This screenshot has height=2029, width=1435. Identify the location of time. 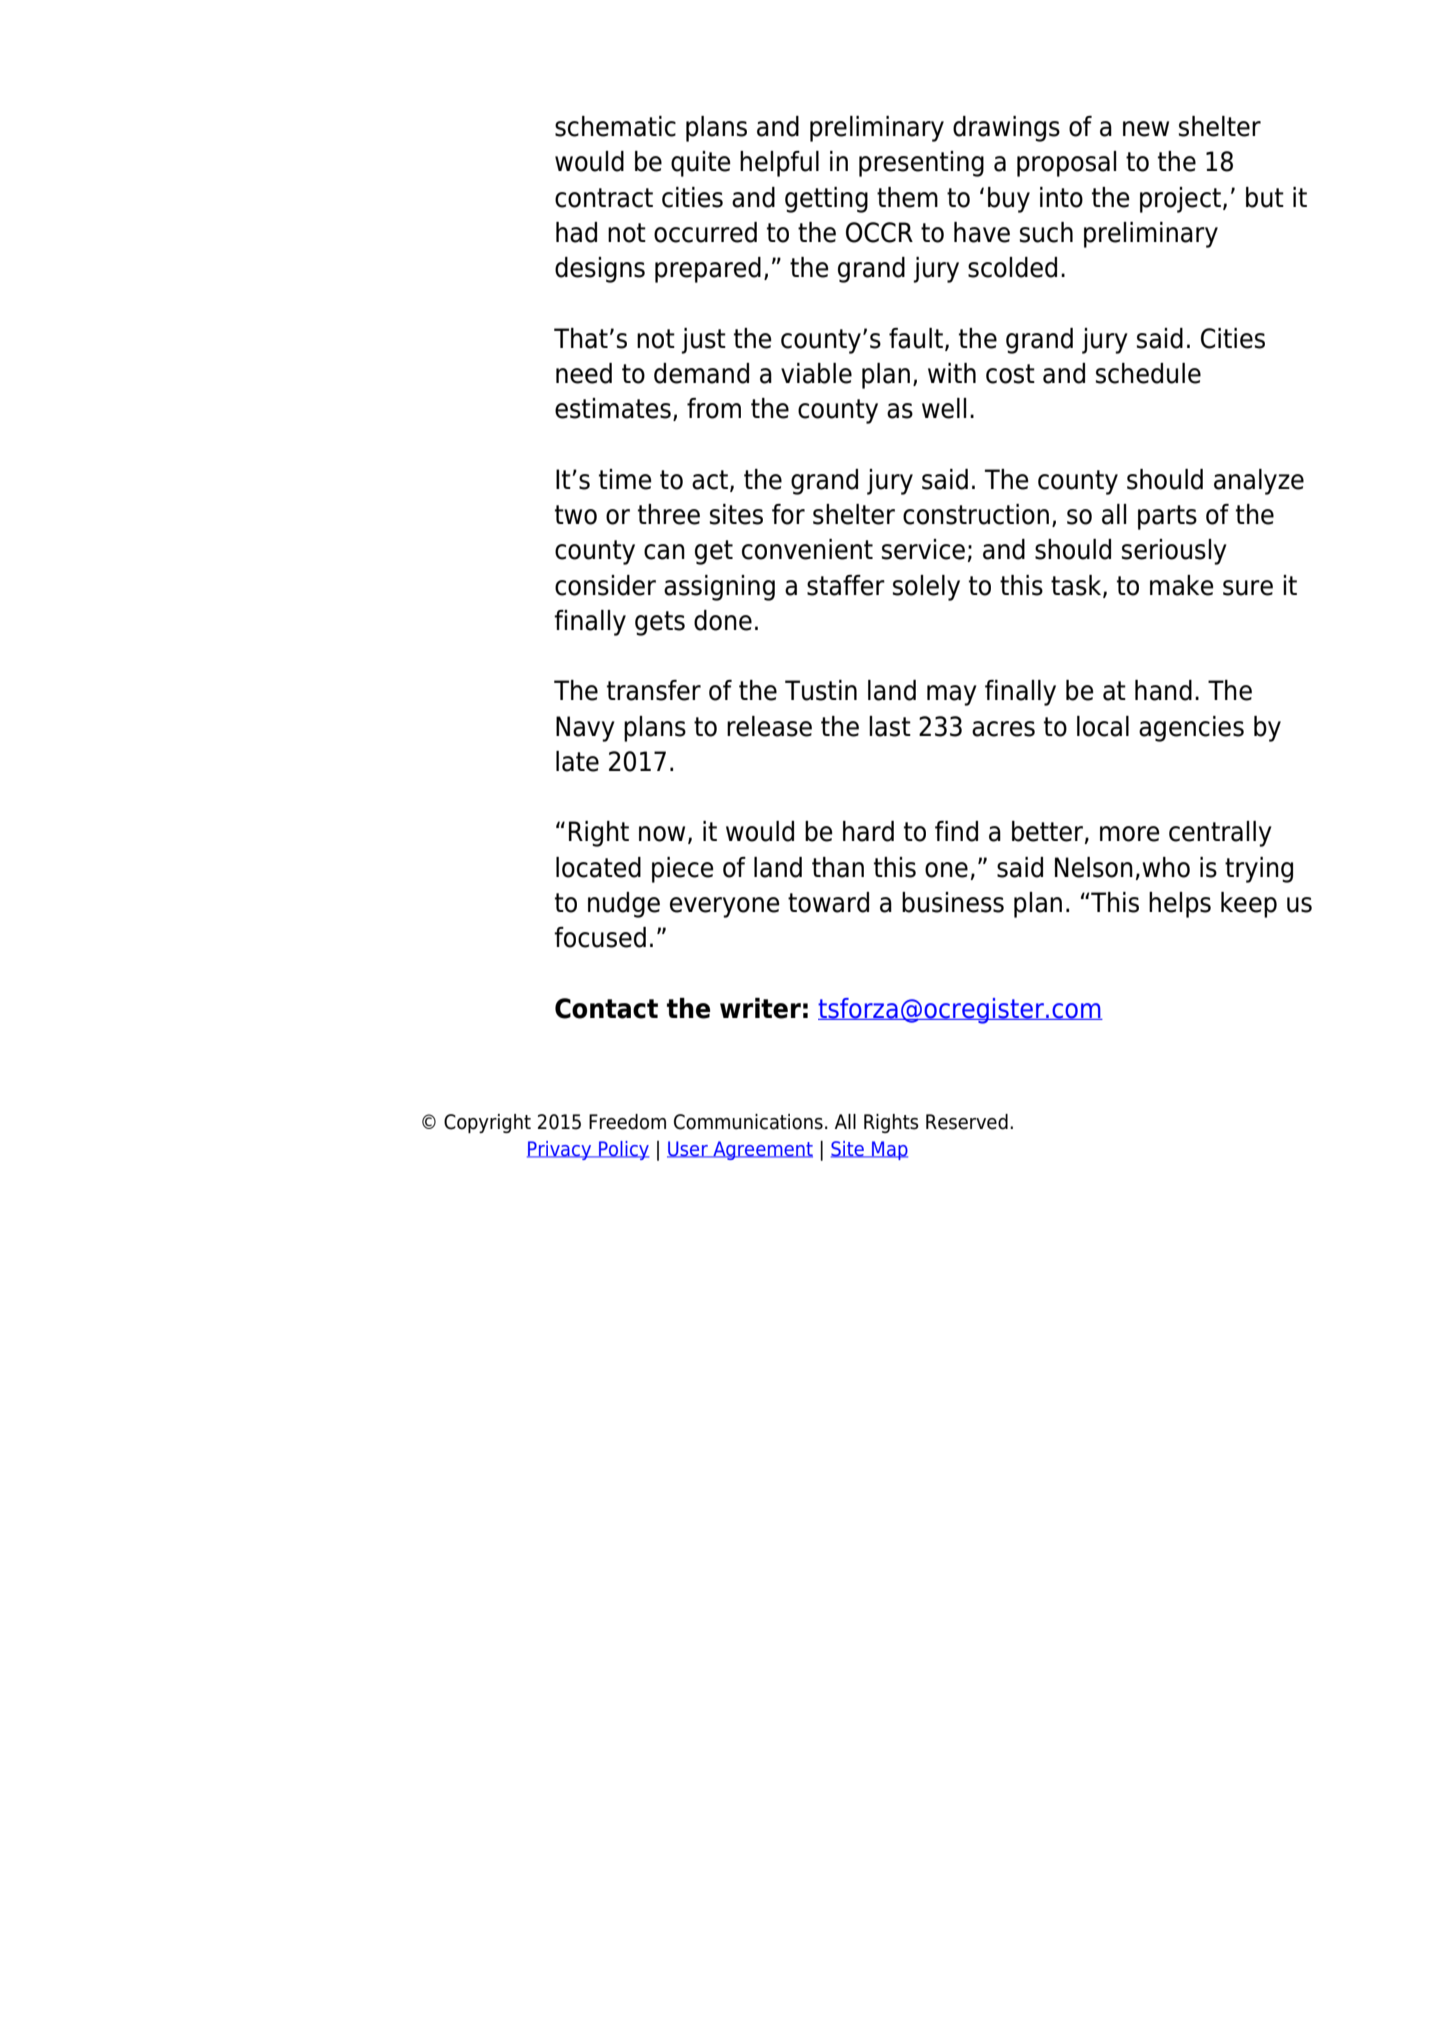
(625, 479).
